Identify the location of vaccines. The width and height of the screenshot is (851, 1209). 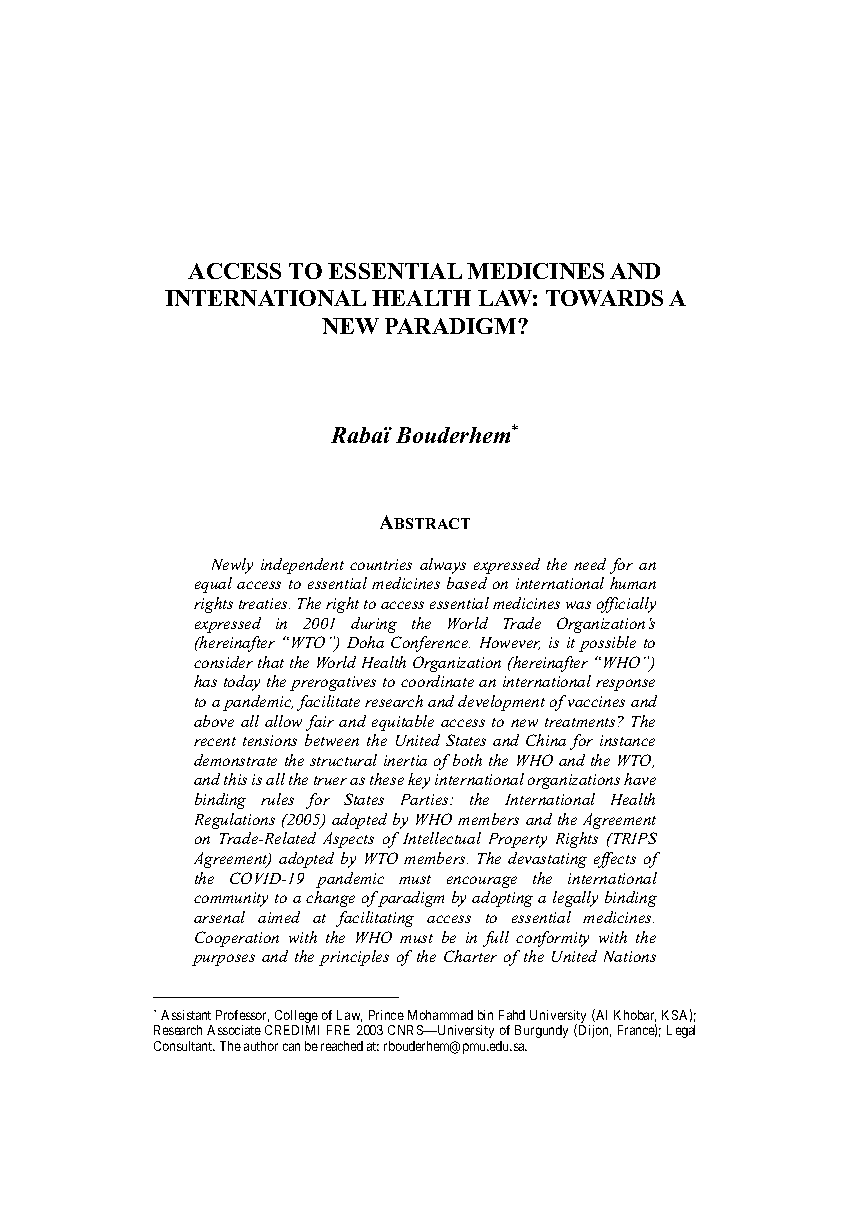
(596, 701).
